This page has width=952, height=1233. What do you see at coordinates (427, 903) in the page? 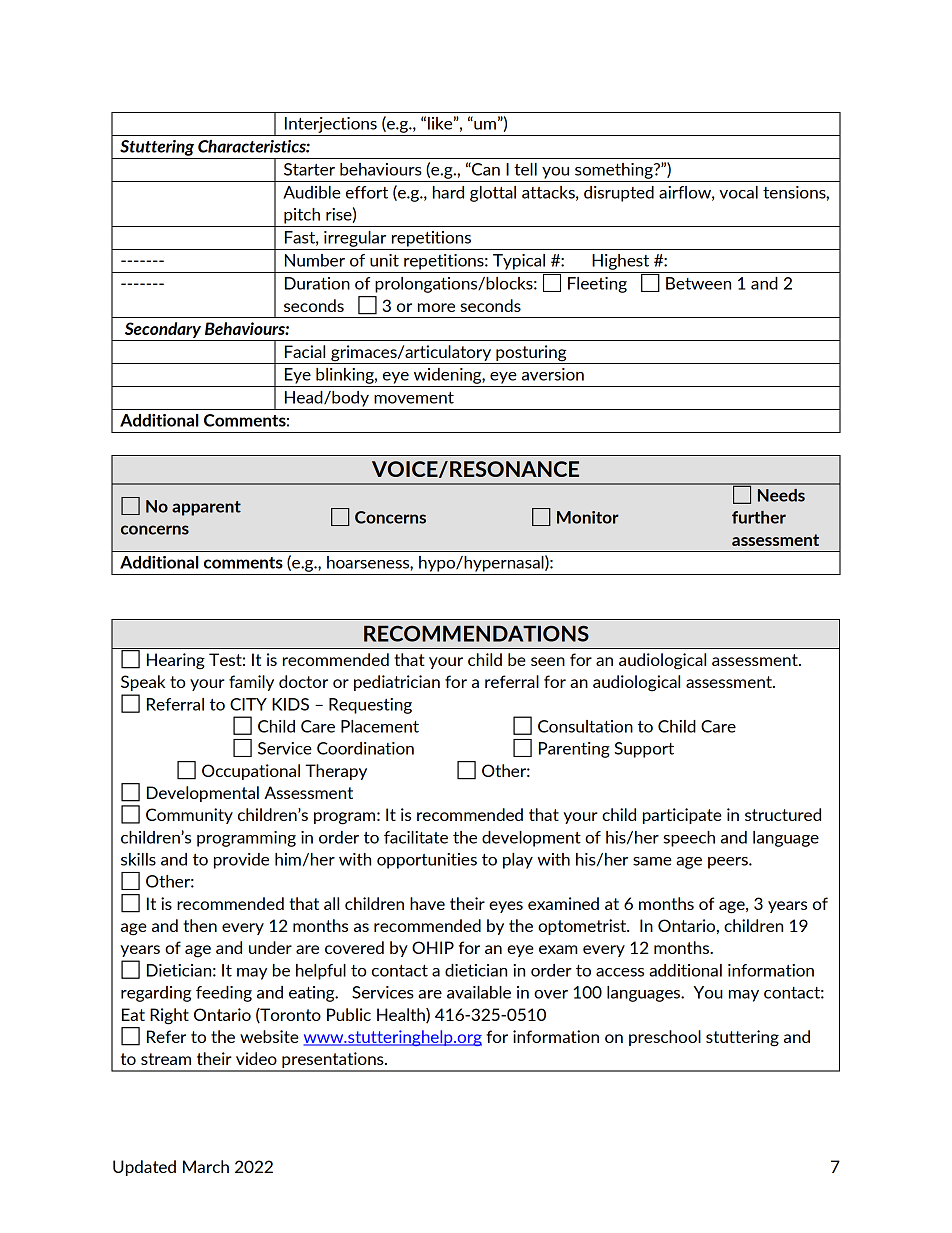
I see `have` at bounding box center [427, 903].
